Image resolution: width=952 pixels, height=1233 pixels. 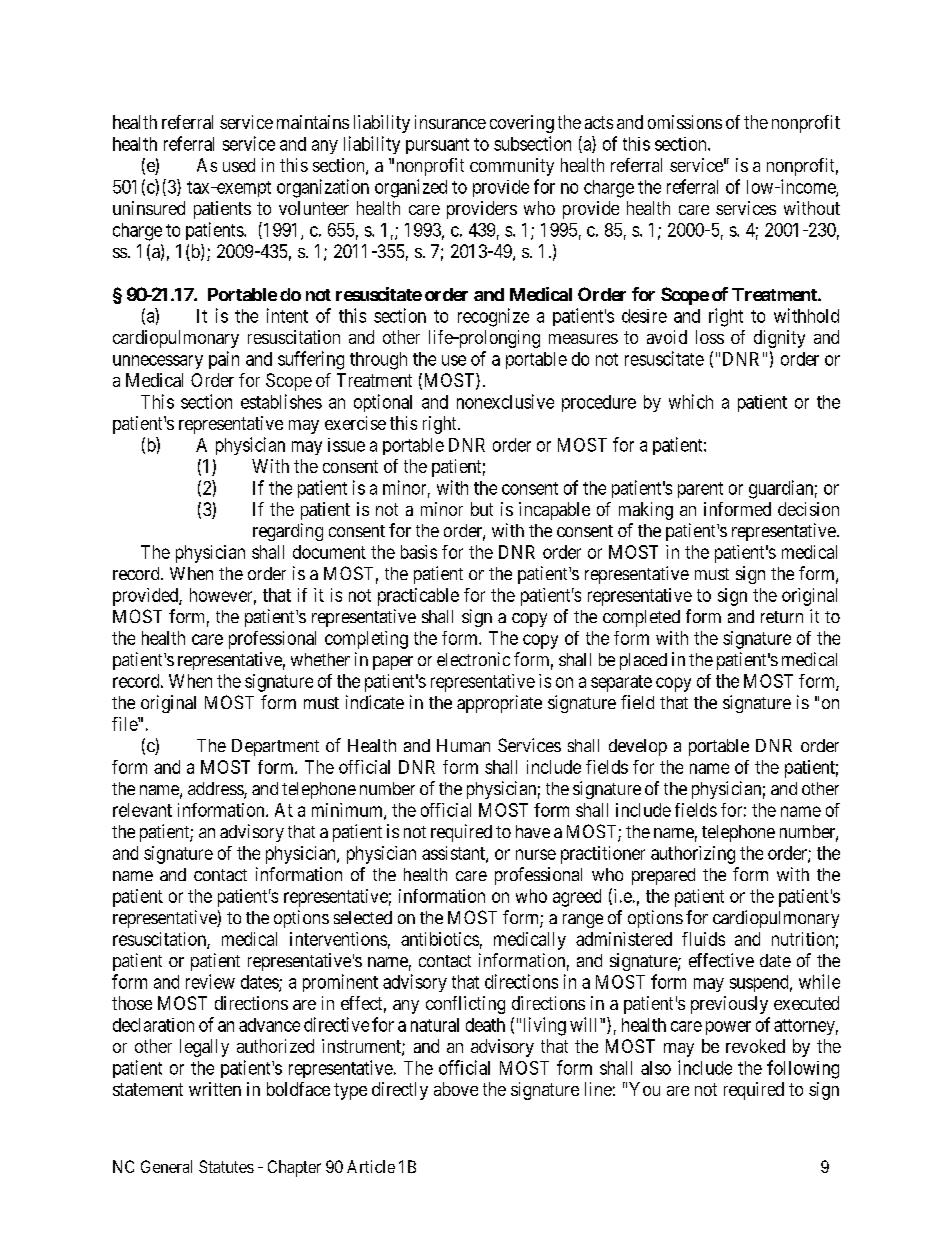 I want to click on omissions, so click(x=685, y=122).
